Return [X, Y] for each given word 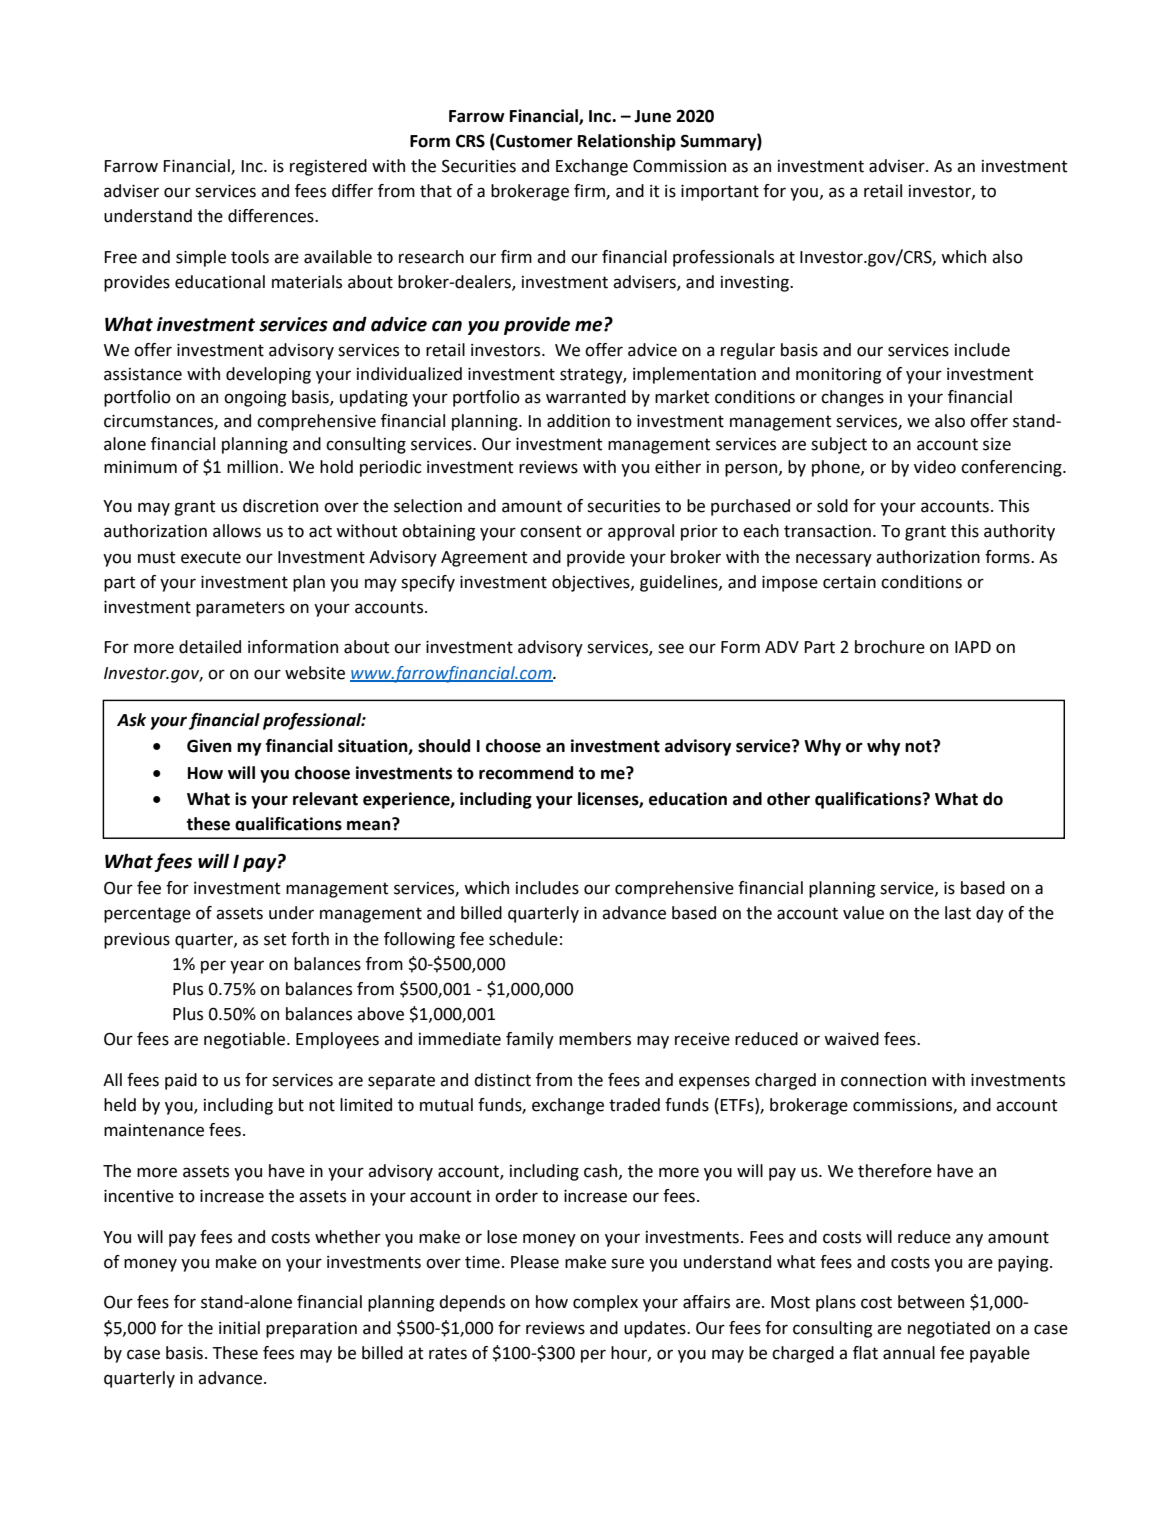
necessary [834, 560]
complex [605, 1303]
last [958, 913]
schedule [523, 939]
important [720, 193]
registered [328, 167]
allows [237, 531]
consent [551, 531]
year [247, 967]
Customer [533, 142]
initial [239, 1328]
